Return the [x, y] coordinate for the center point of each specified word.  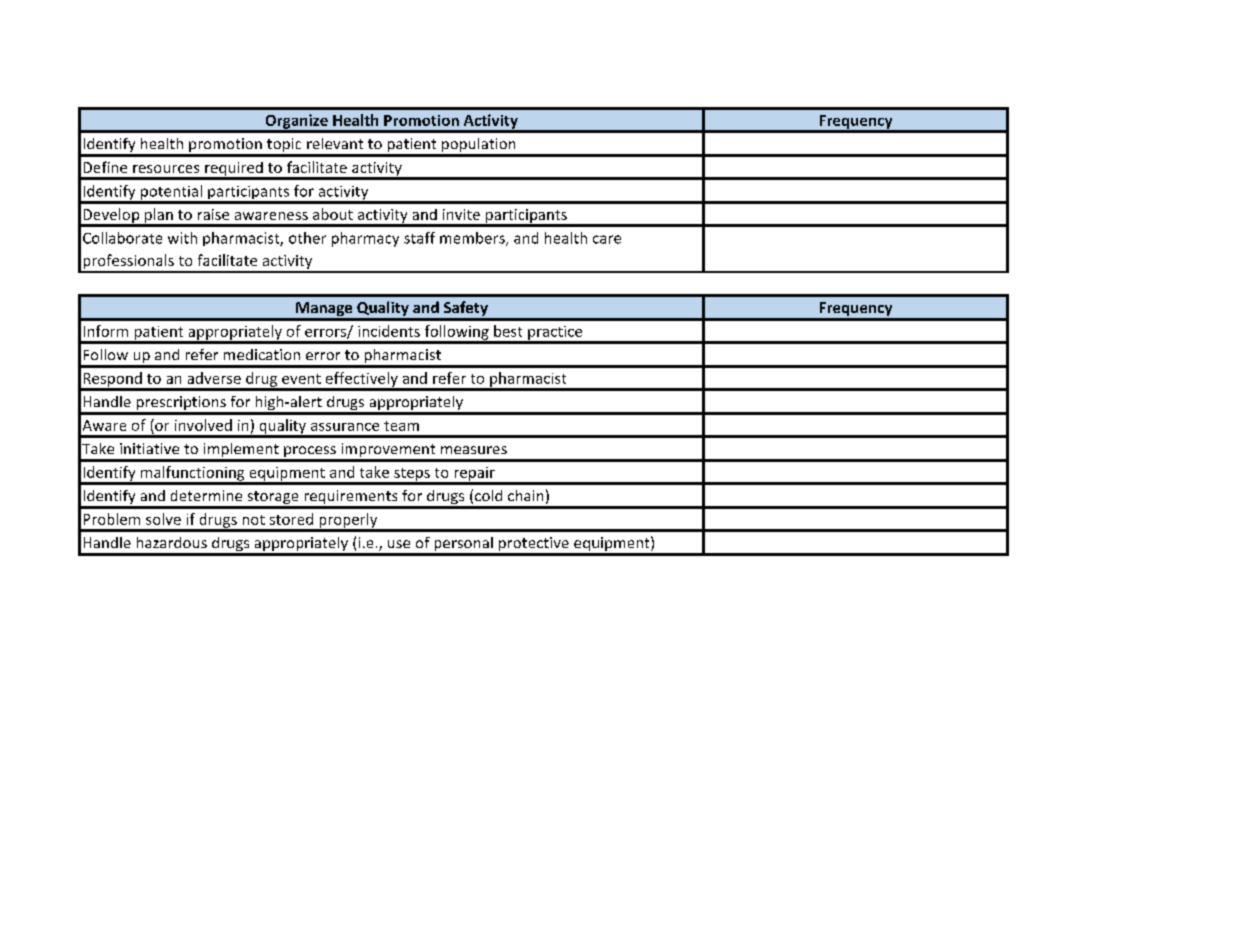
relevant [335, 143]
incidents [389, 331]
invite [461, 214]
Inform [106, 331]
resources [166, 169]
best [508, 331]
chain [525, 495]
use [399, 544]
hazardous [172, 542]
